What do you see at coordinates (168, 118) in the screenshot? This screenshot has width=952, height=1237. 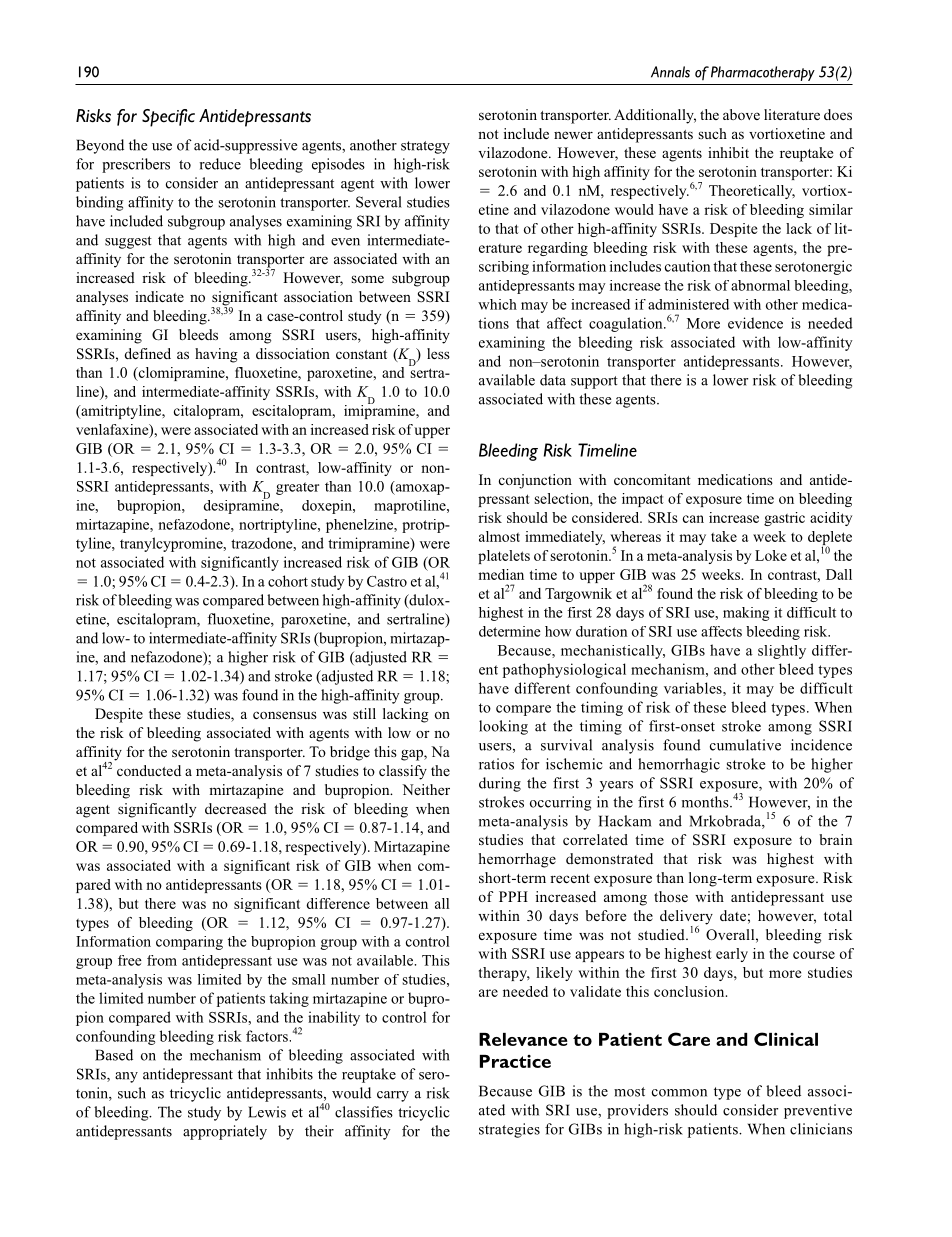 I see `Specific` at bounding box center [168, 118].
